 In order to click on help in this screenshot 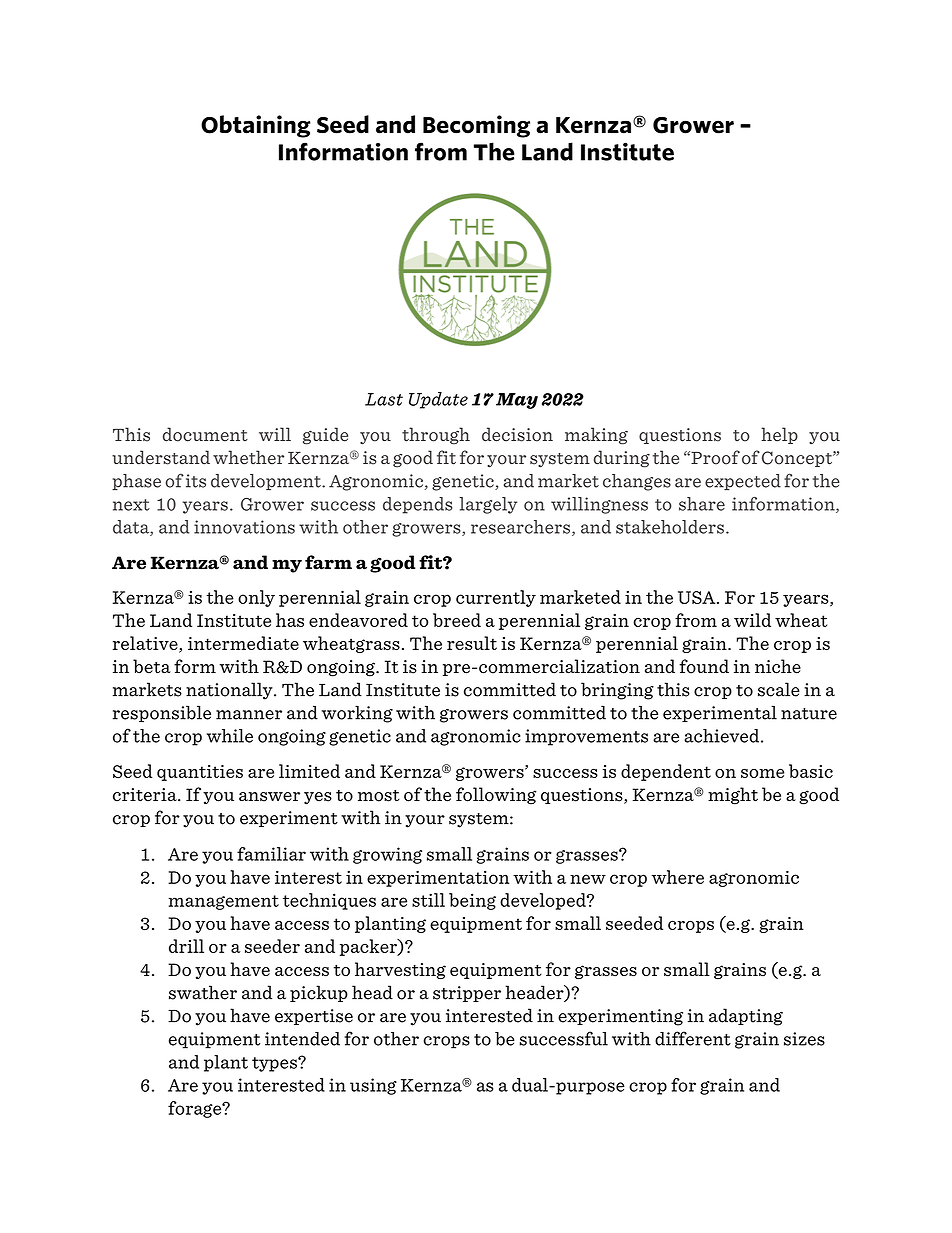, I will do `click(779, 435)`.
